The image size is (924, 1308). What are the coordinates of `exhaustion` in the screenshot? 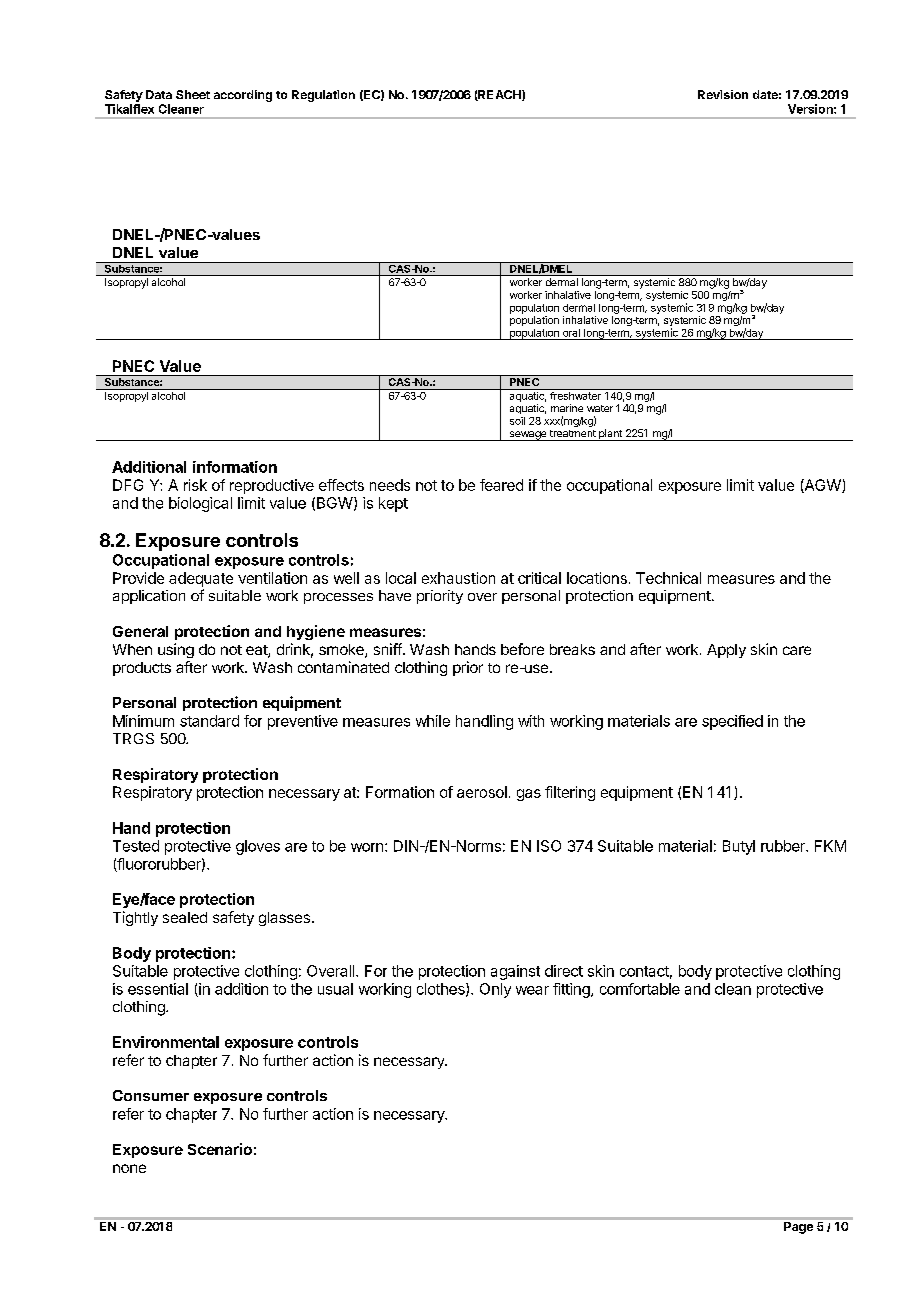 It's located at (458, 578).
